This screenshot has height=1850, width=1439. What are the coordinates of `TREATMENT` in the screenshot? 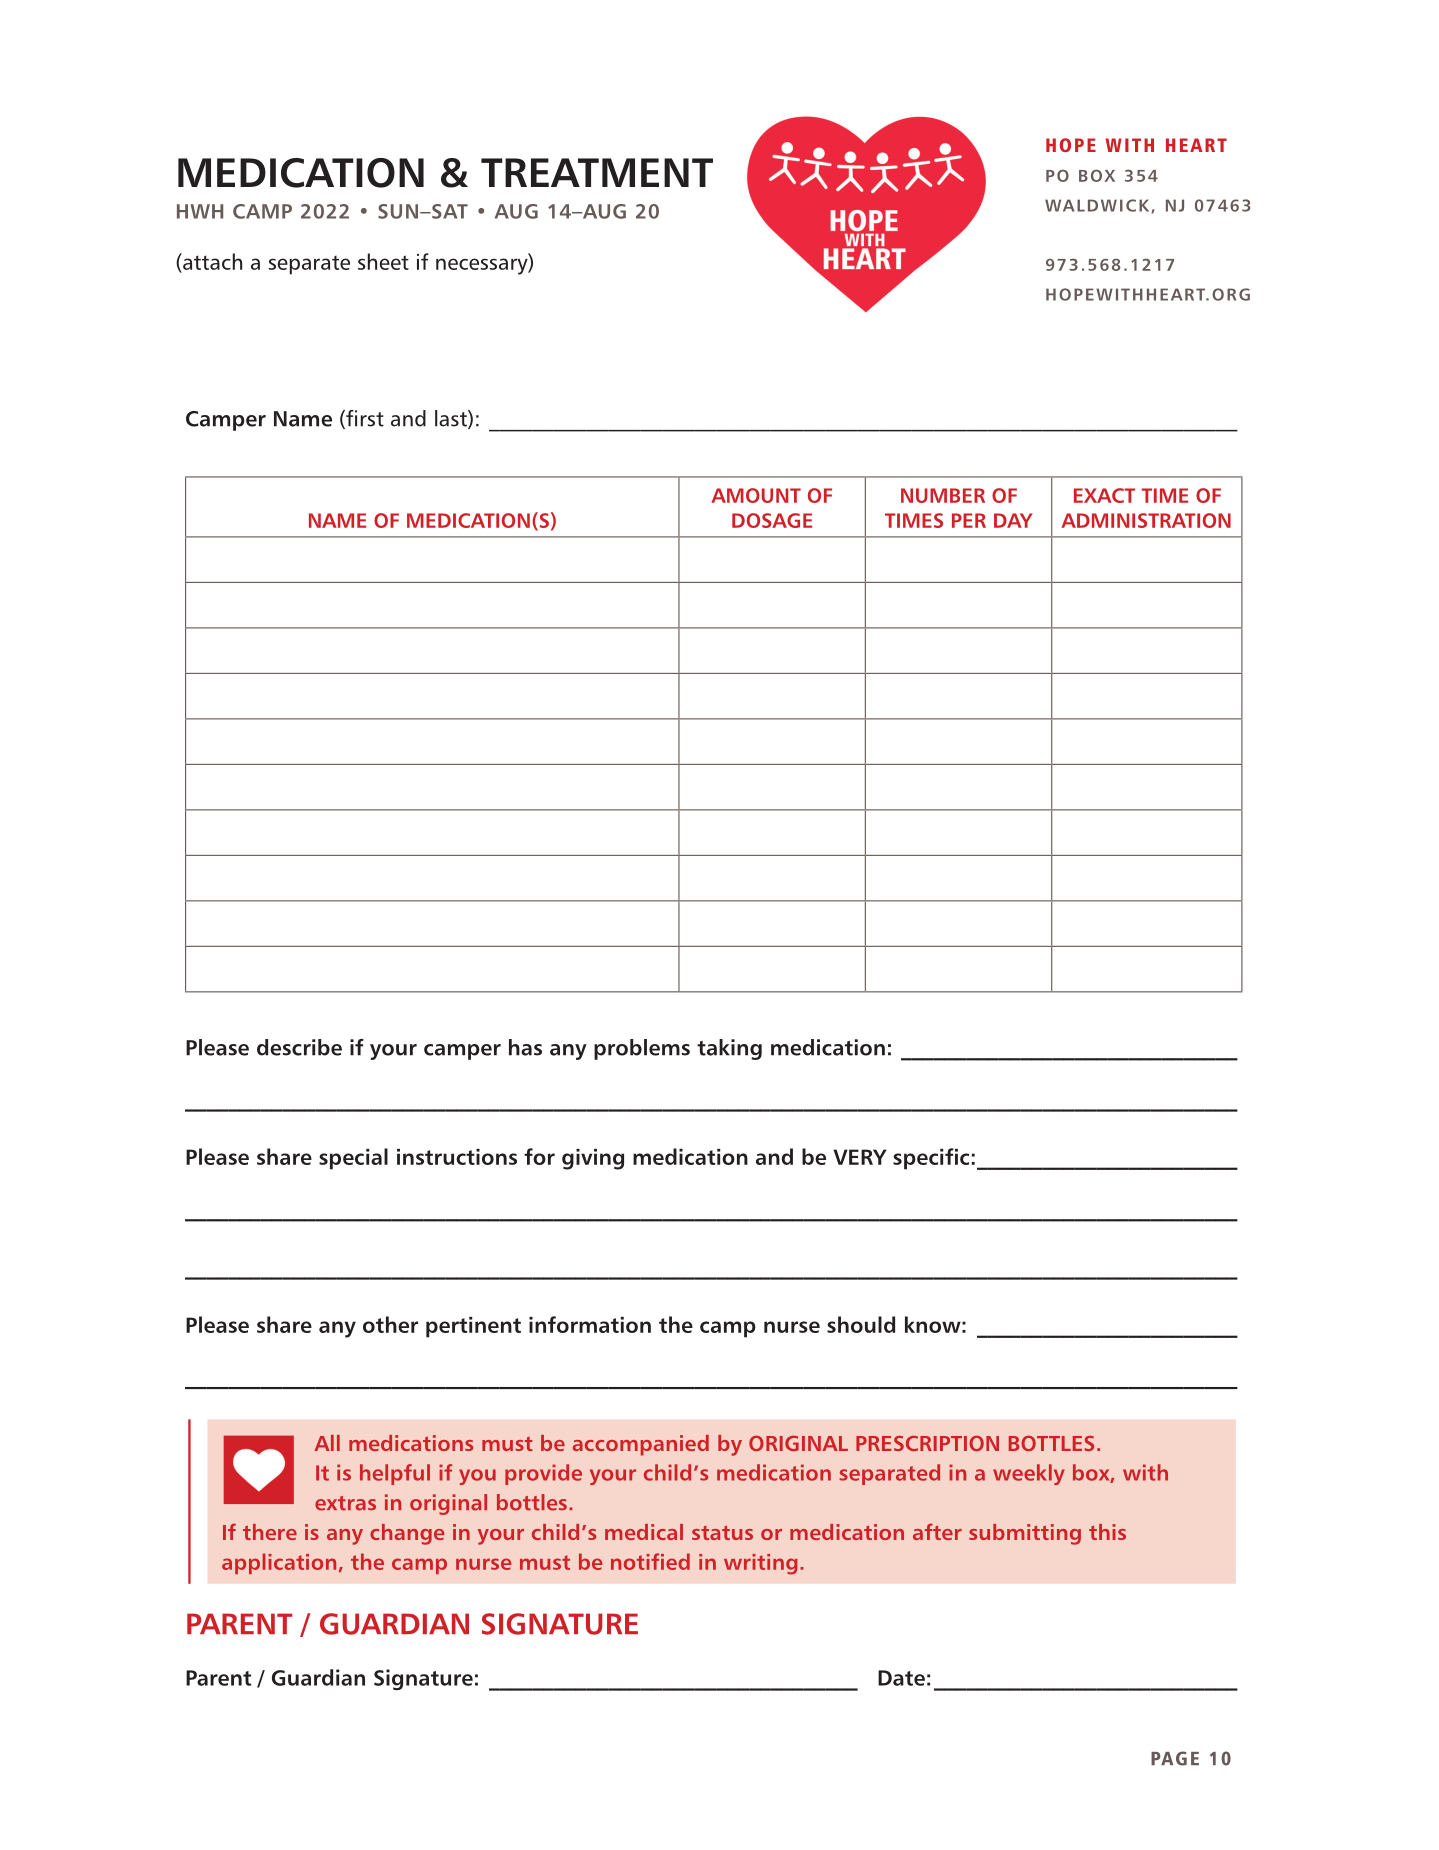 It's located at (597, 172).
